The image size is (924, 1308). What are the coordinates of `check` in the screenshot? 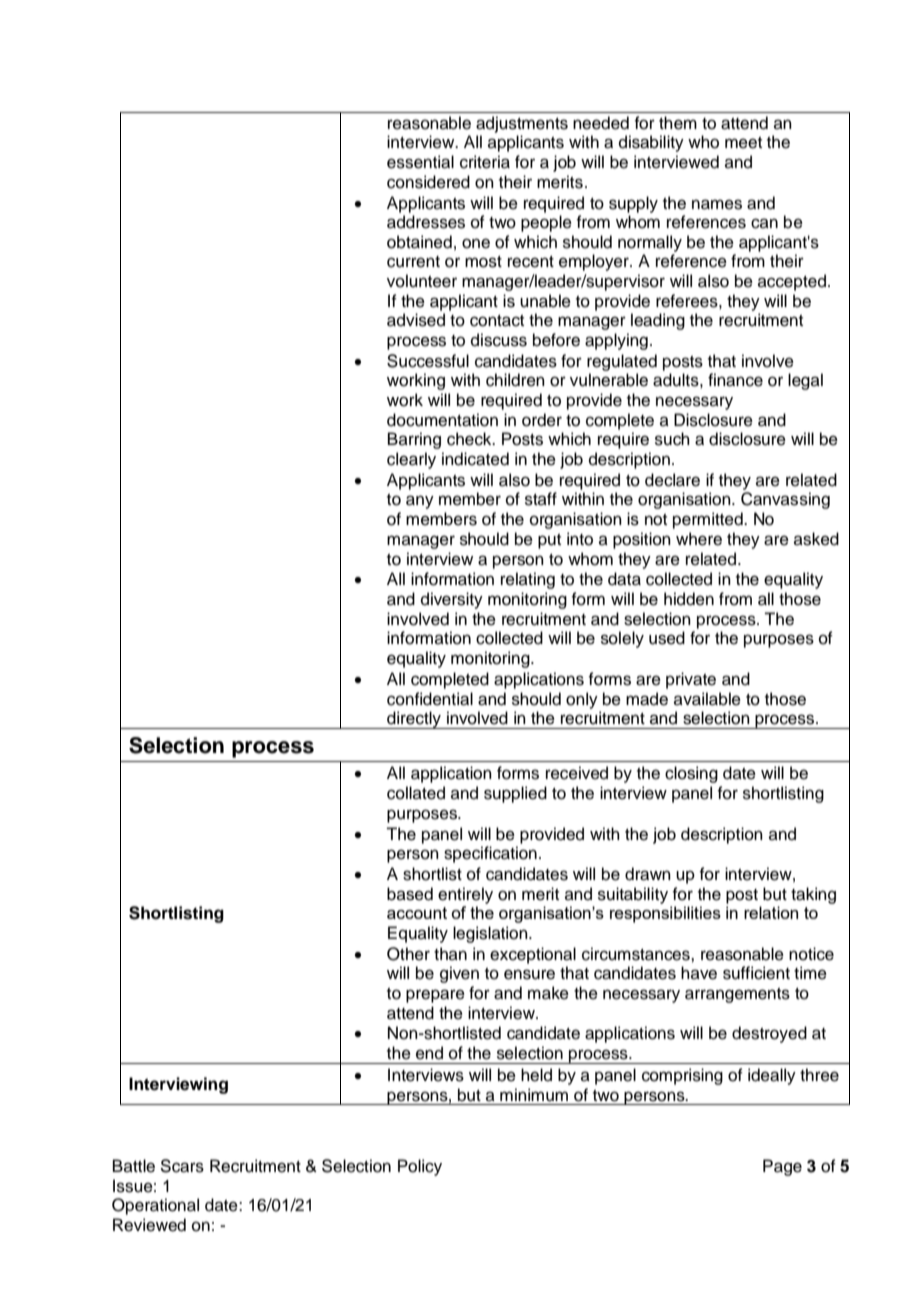 It's located at (470, 439).
